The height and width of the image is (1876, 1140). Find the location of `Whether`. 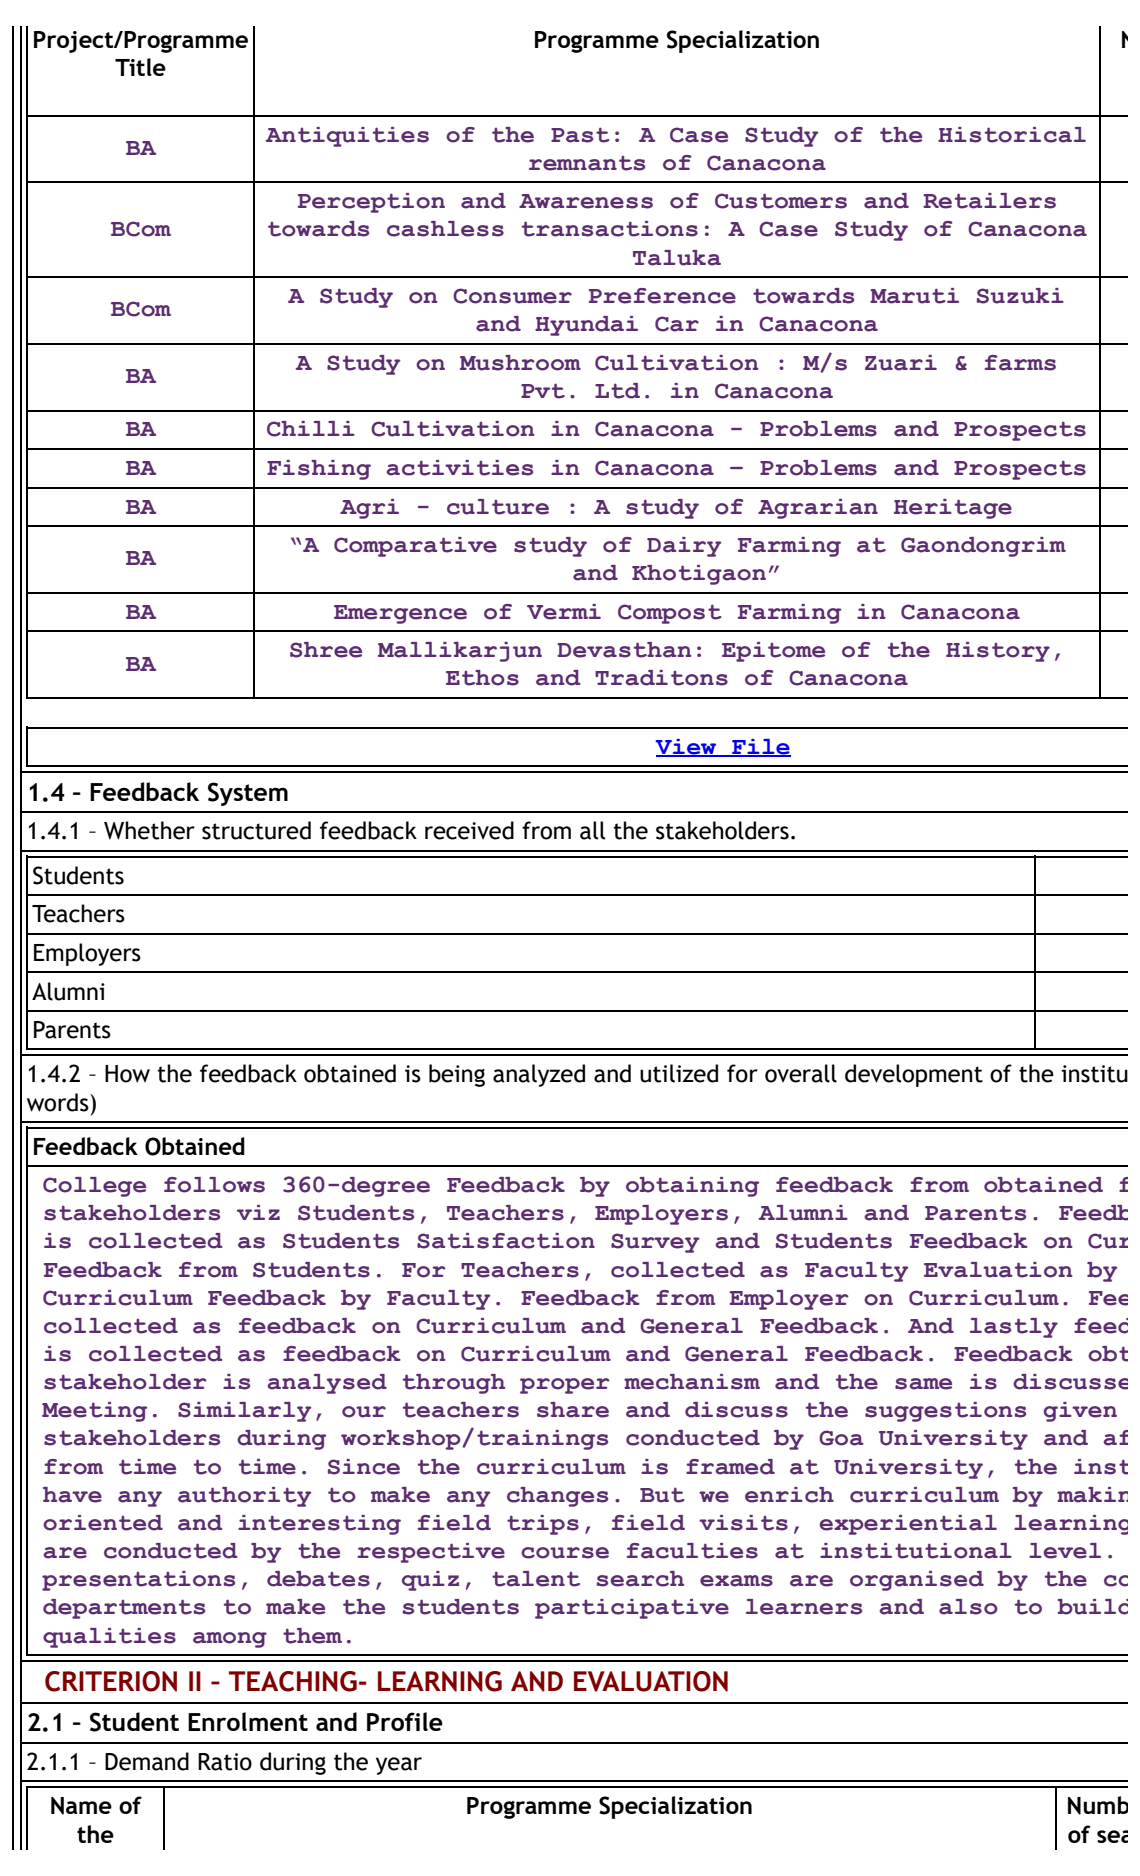

Whether is located at coordinates (149, 830).
